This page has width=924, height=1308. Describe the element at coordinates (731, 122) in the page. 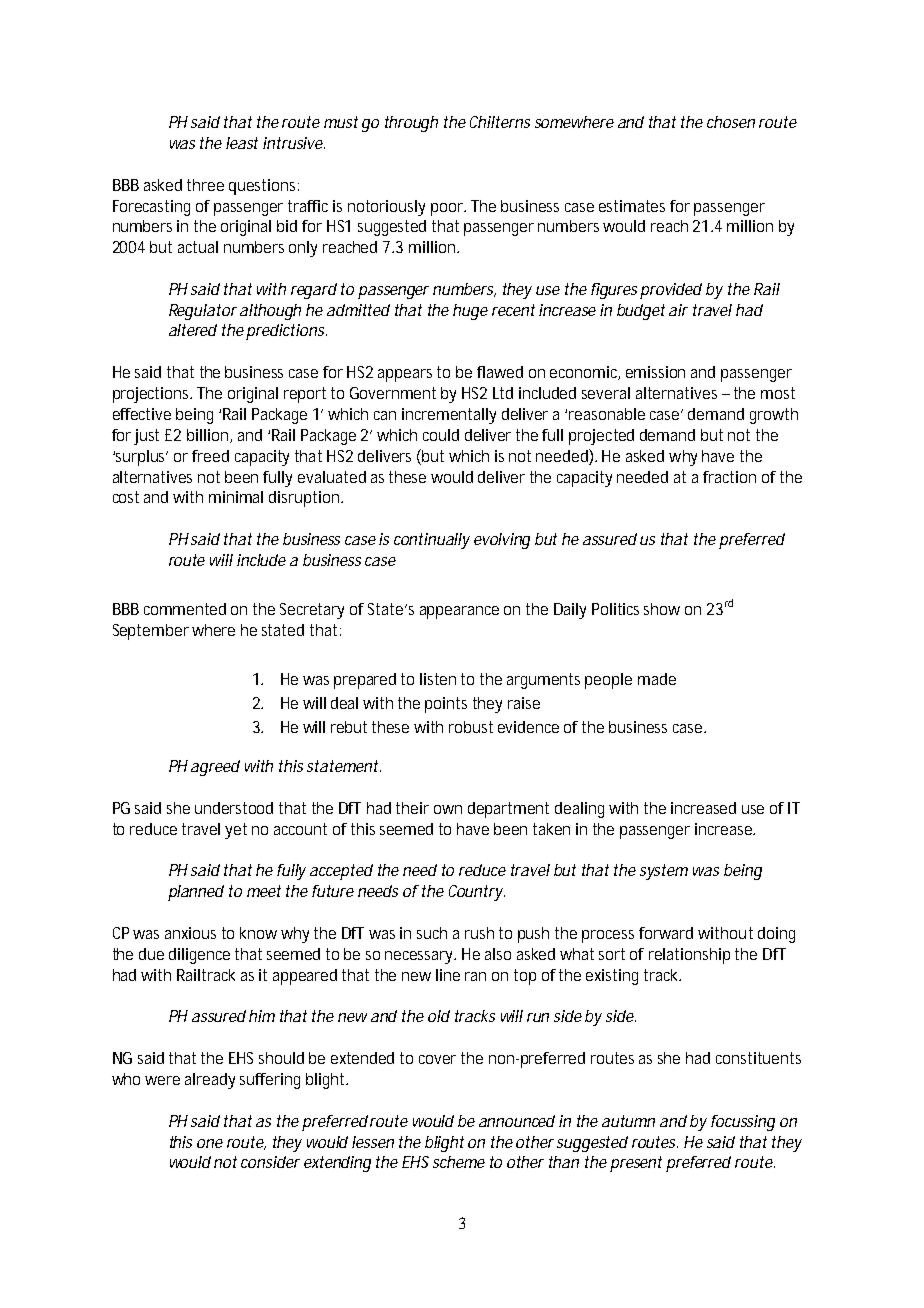

I see `chosen` at that location.
